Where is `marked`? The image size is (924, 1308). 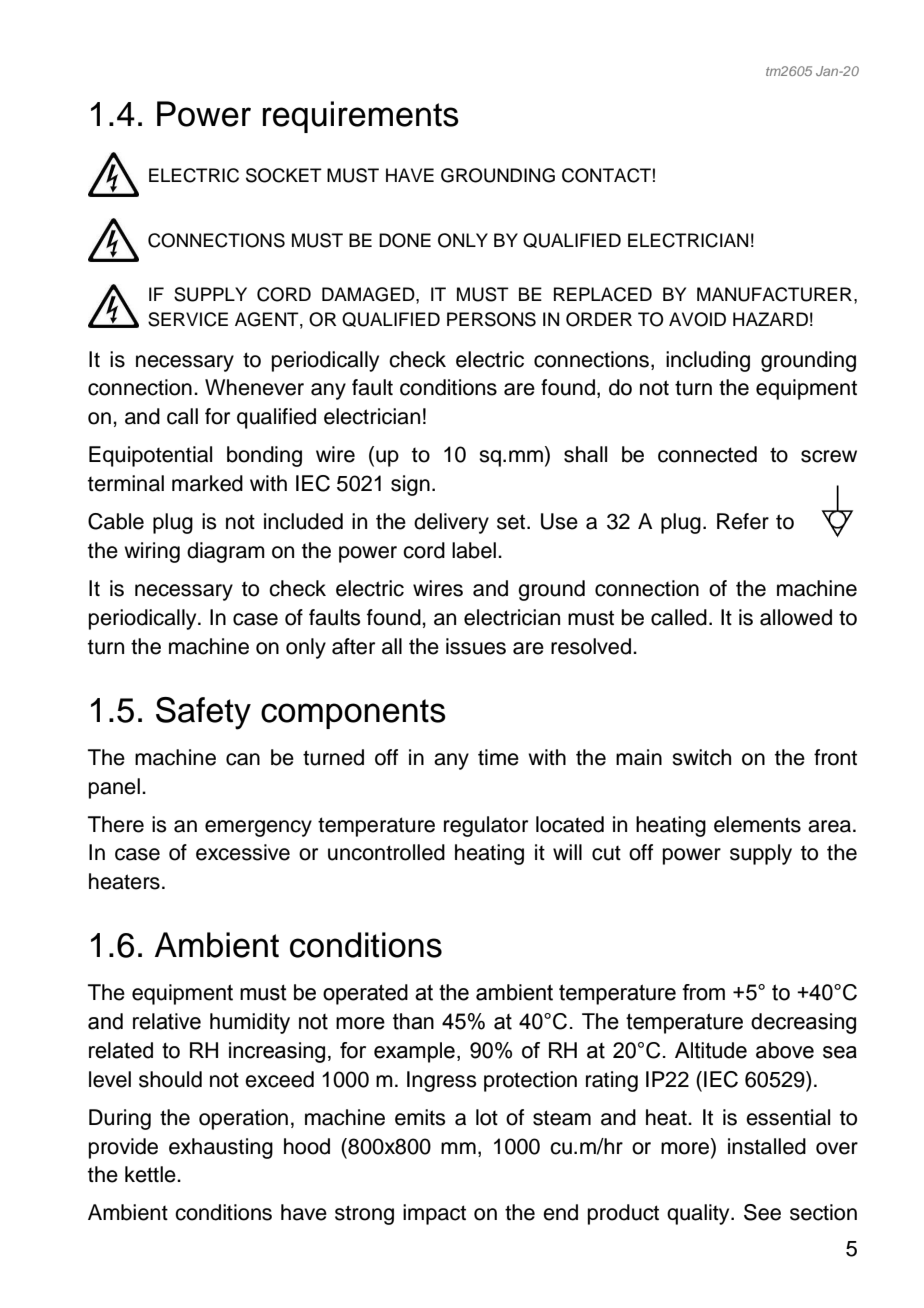
marked is located at coordinates (207, 483).
